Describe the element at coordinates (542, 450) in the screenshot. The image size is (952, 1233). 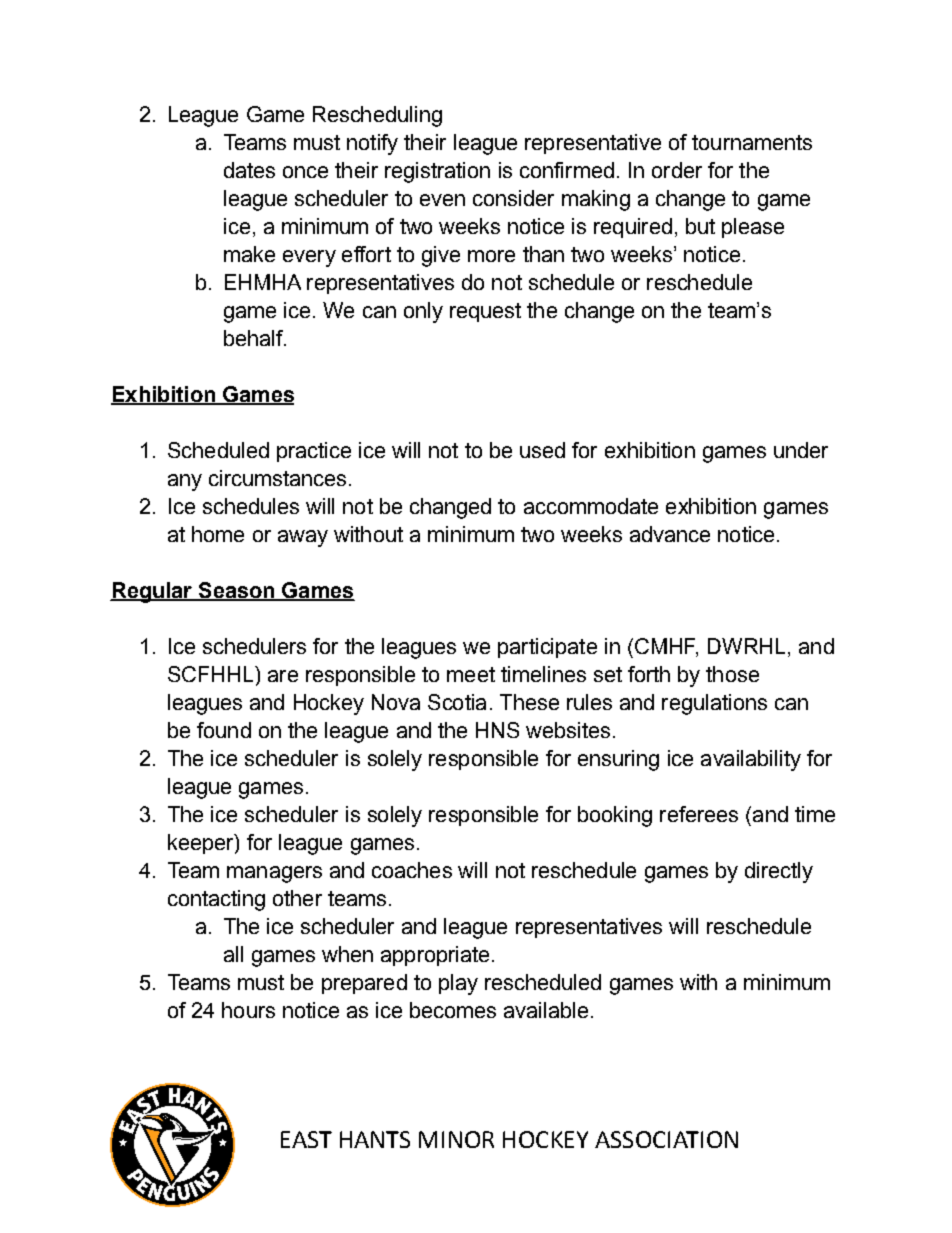
I see `used` at that location.
